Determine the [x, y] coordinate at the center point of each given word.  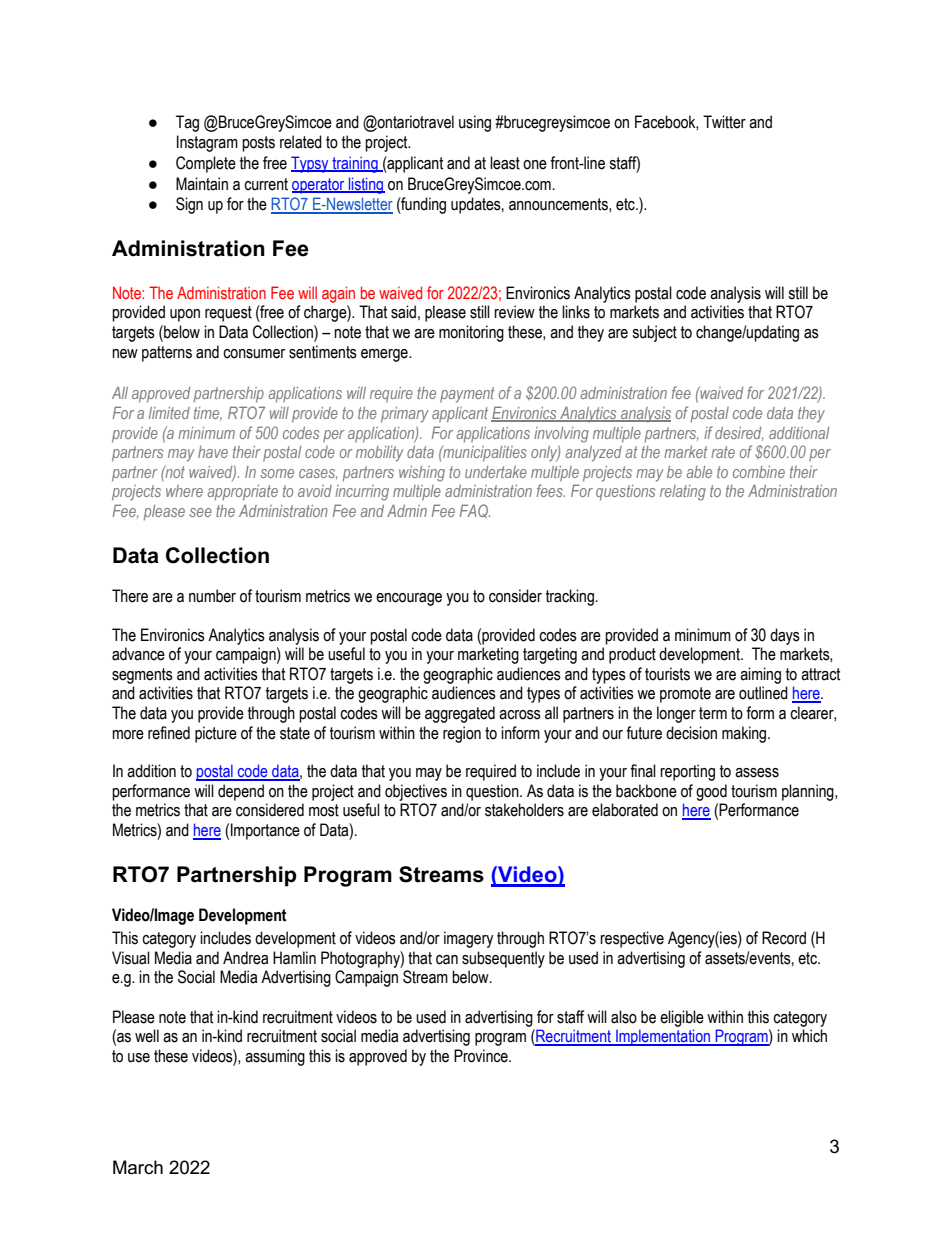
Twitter [724, 122]
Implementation [663, 1037]
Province [482, 1056]
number [212, 596]
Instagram [207, 143]
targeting [550, 655]
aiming [760, 675]
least [505, 163]
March [138, 1167]
